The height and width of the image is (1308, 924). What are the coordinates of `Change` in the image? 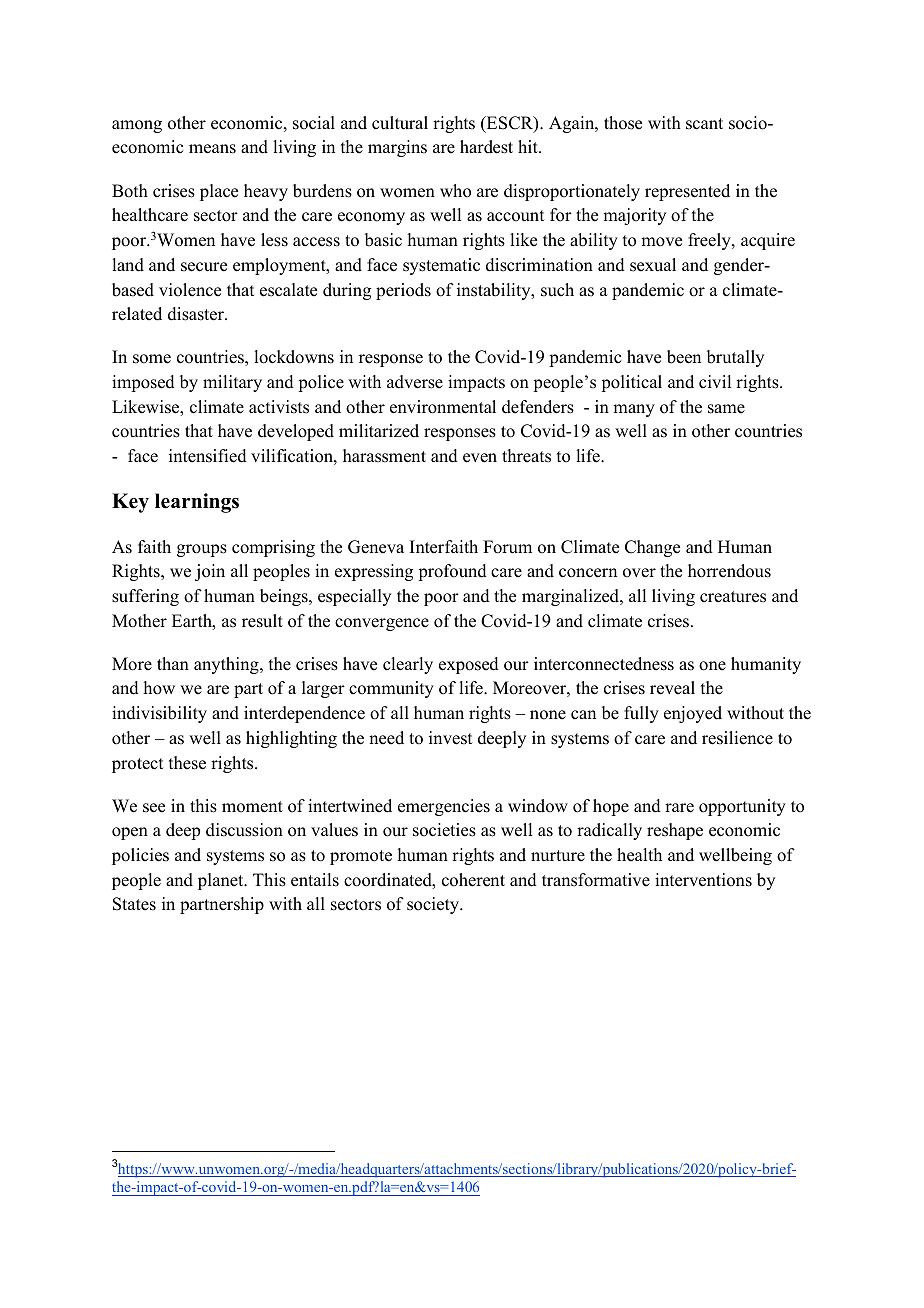 It's located at (652, 548).
